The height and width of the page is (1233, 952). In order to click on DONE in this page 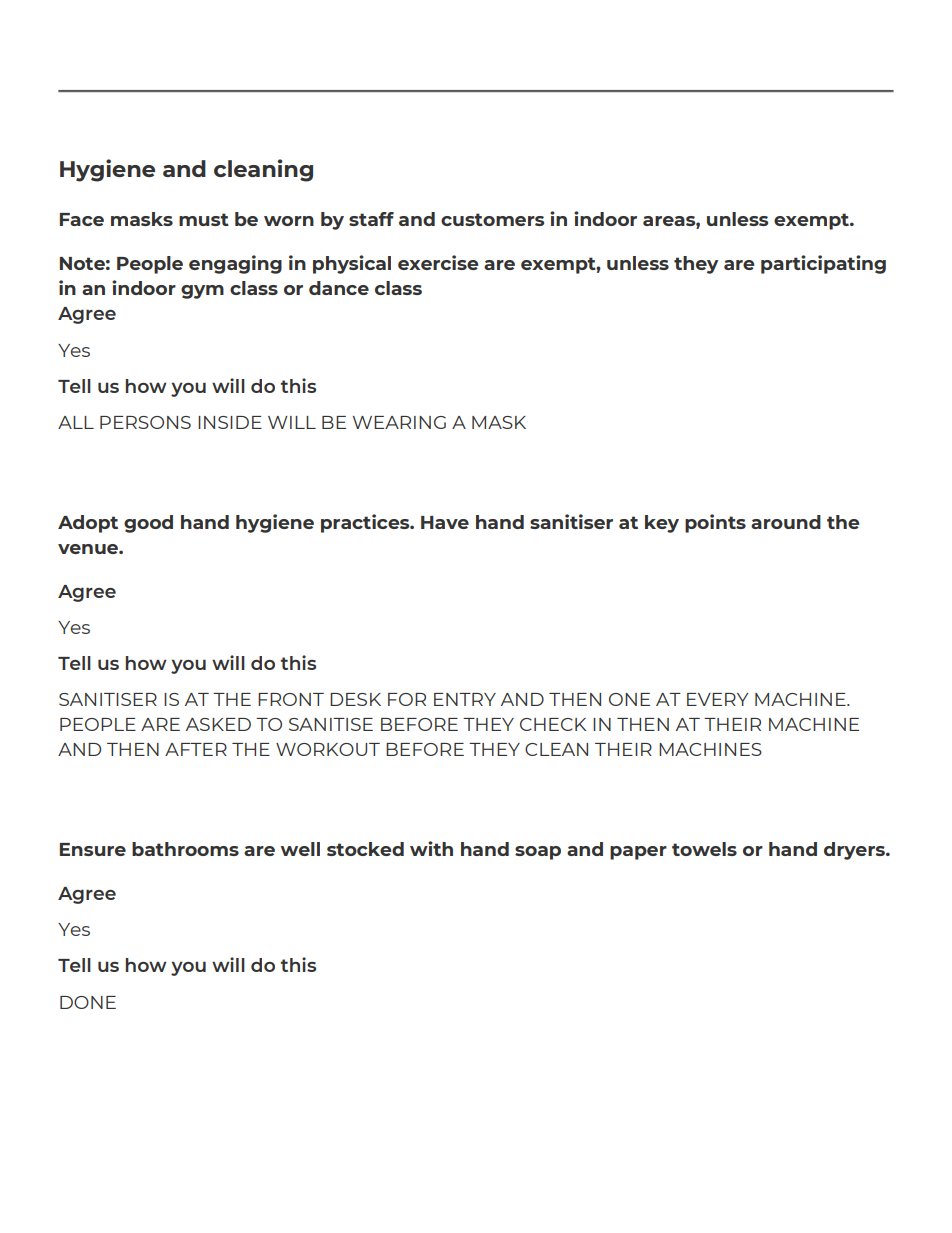, I will do `click(88, 1002)`.
